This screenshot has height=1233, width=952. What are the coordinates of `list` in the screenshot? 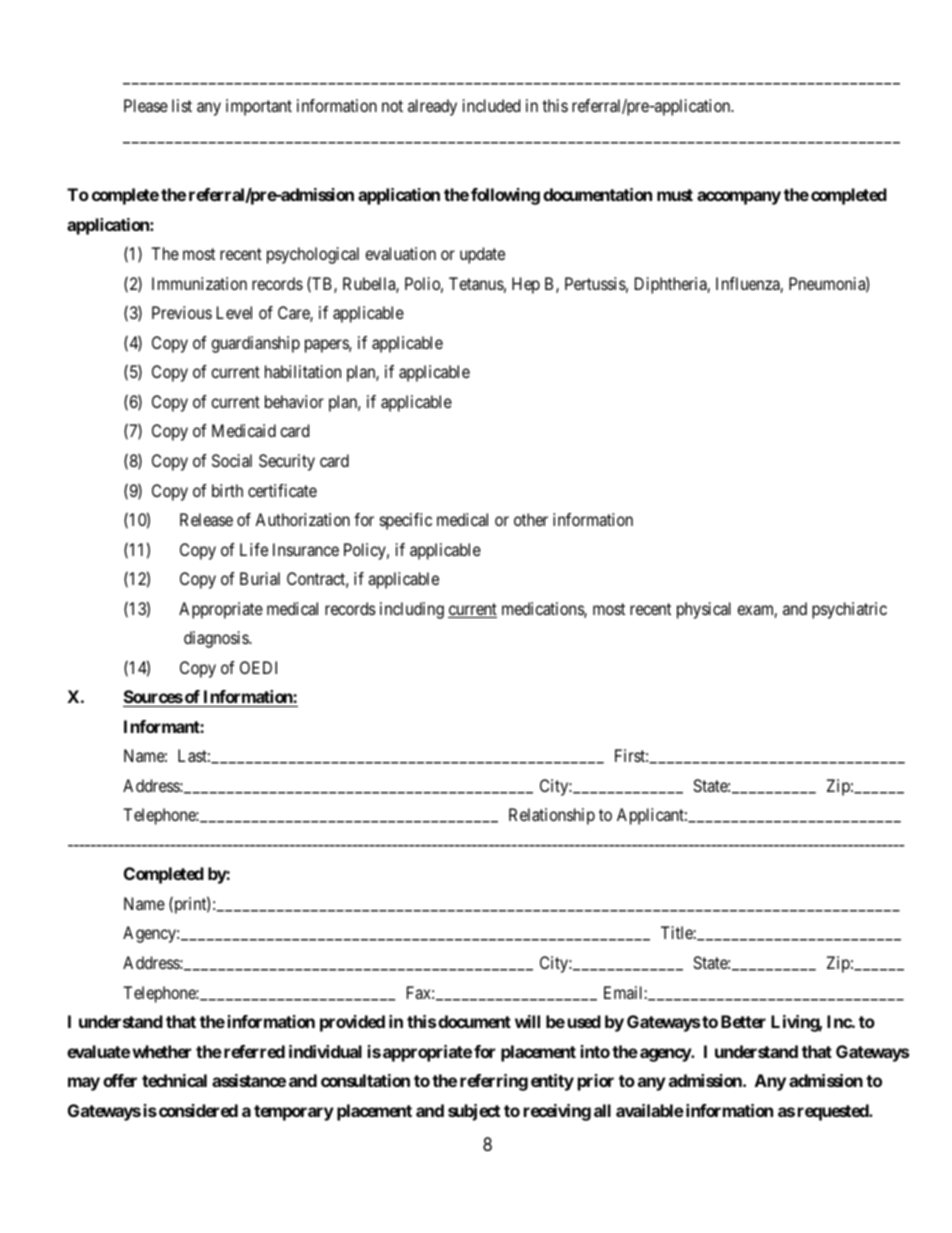 It's located at (182, 105).
